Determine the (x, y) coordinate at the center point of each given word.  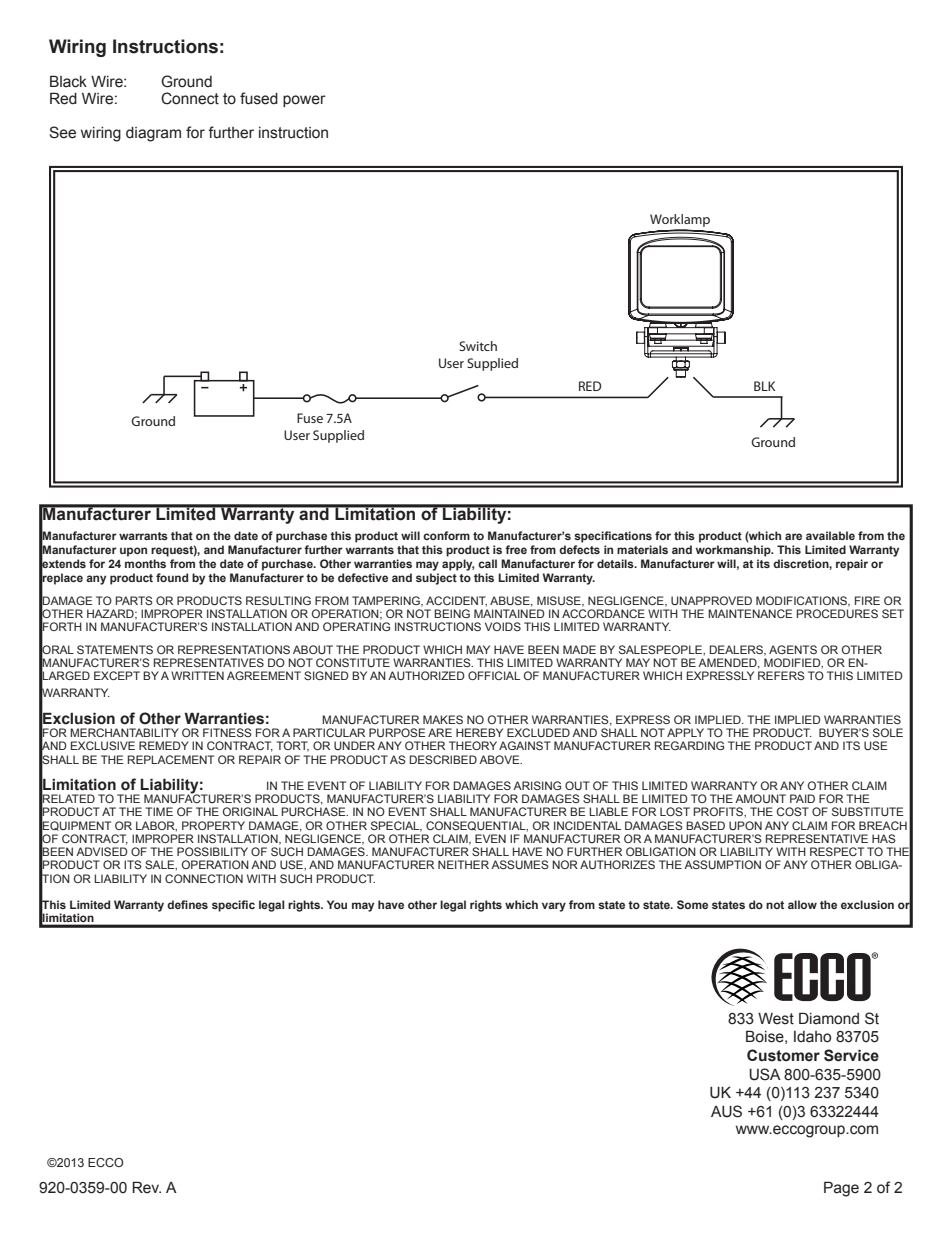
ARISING (537, 785)
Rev (146, 1187)
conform (446, 535)
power (304, 101)
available (830, 535)
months (145, 563)
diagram (153, 134)
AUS (726, 1111)
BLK (764, 386)
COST (793, 811)
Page (841, 1189)
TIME (159, 811)
